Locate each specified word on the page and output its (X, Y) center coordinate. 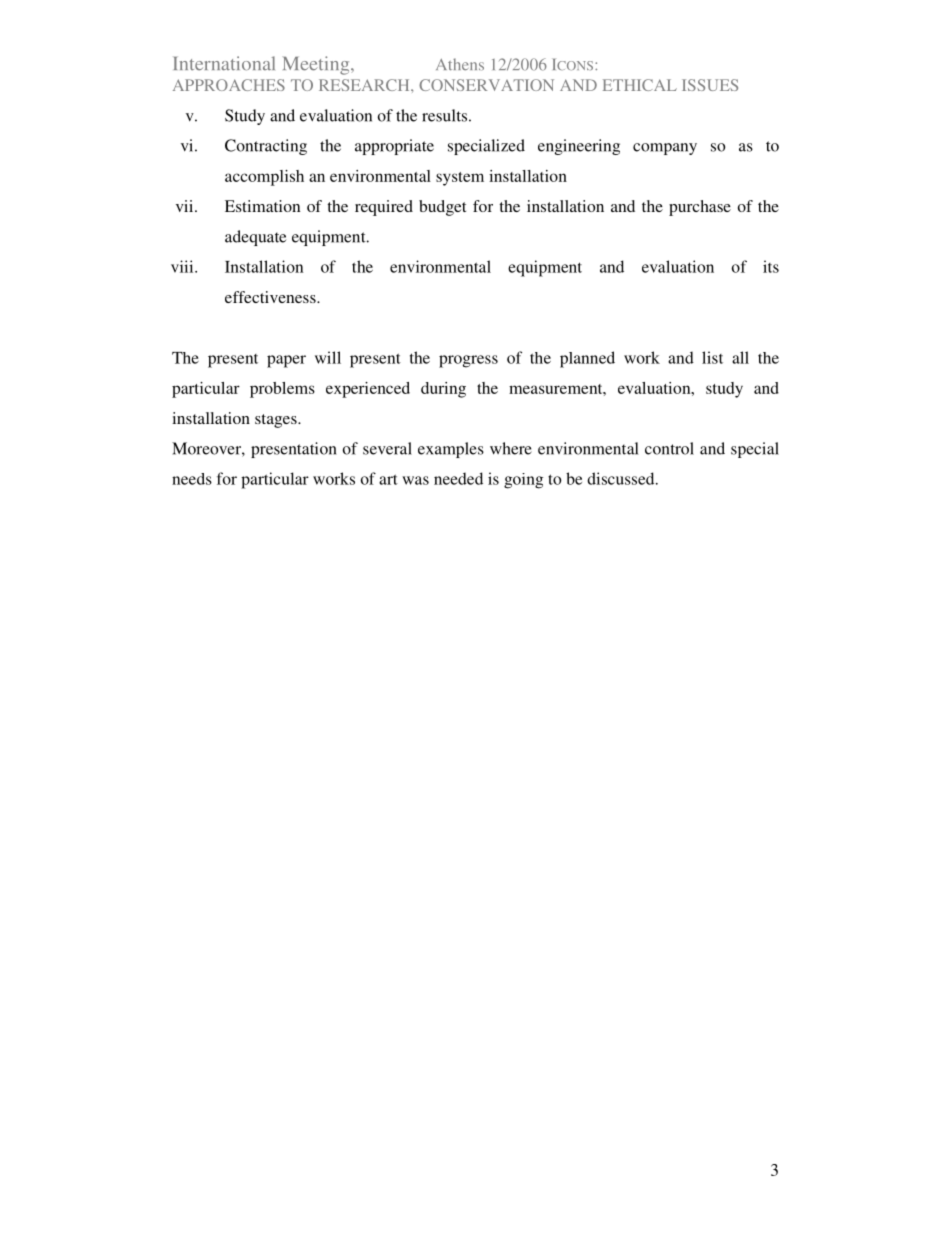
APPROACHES (229, 85)
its (771, 266)
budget (442, 208)
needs (192, 479)
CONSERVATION (486, 85)
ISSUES (710, 85)
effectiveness (271, 297)
